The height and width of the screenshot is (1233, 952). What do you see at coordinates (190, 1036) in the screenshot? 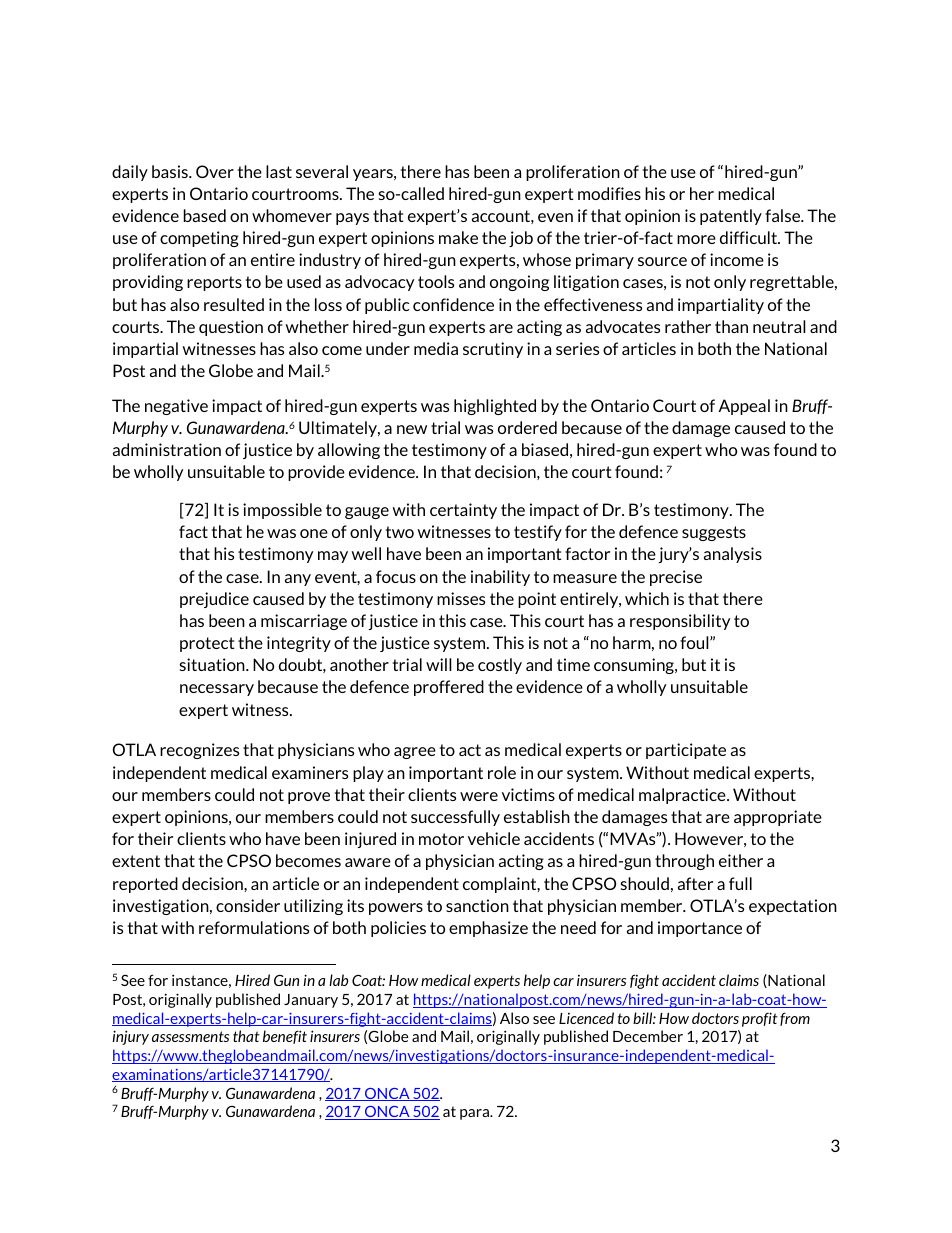
I see `assessments` at bounding box center [190, 1036].
